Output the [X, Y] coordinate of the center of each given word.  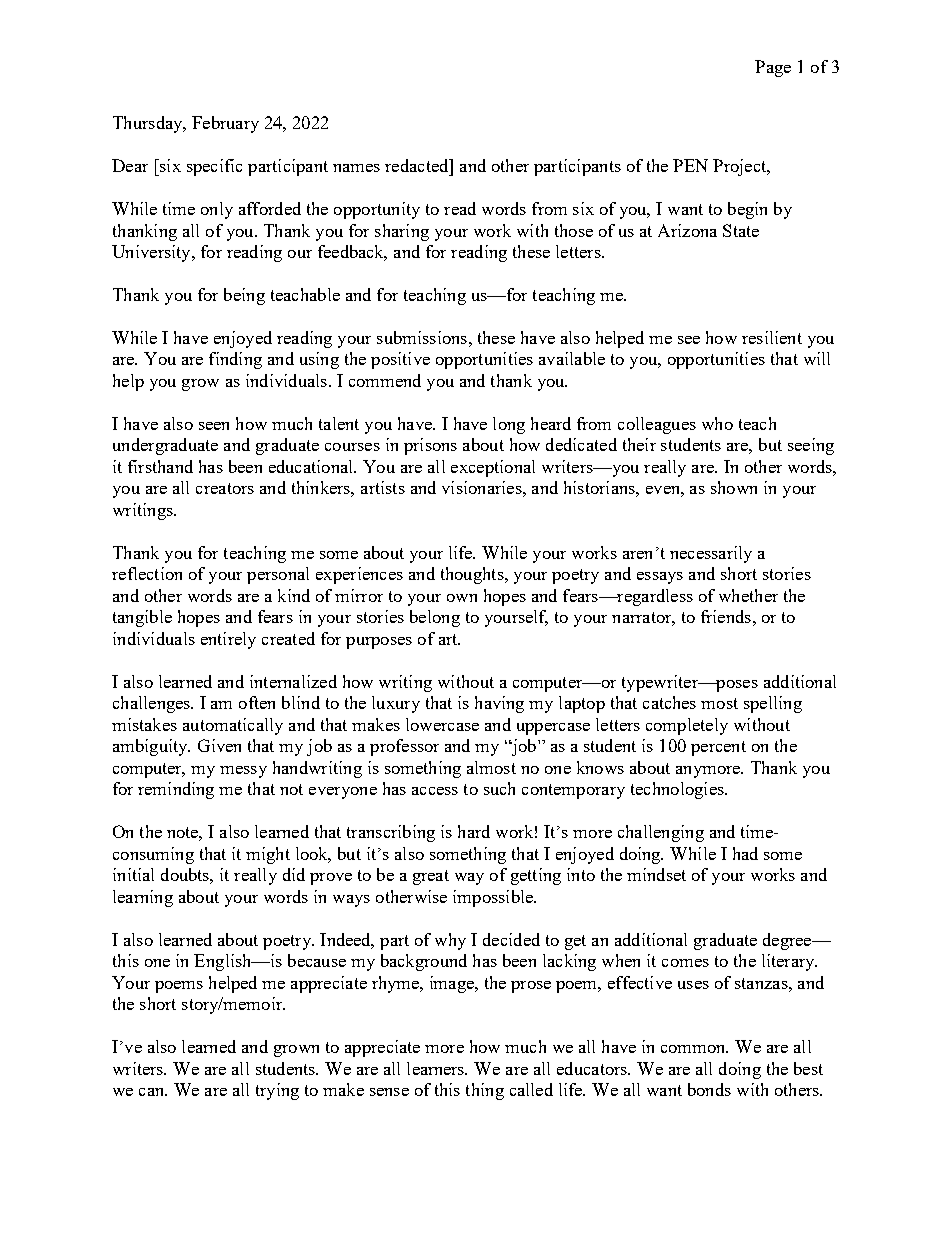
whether [748, 595]
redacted [418, 165]
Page [773, 68]
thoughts [473, 575]
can [153, 1092]
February [225, 124]
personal [278, 575]
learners [437, 1068]
